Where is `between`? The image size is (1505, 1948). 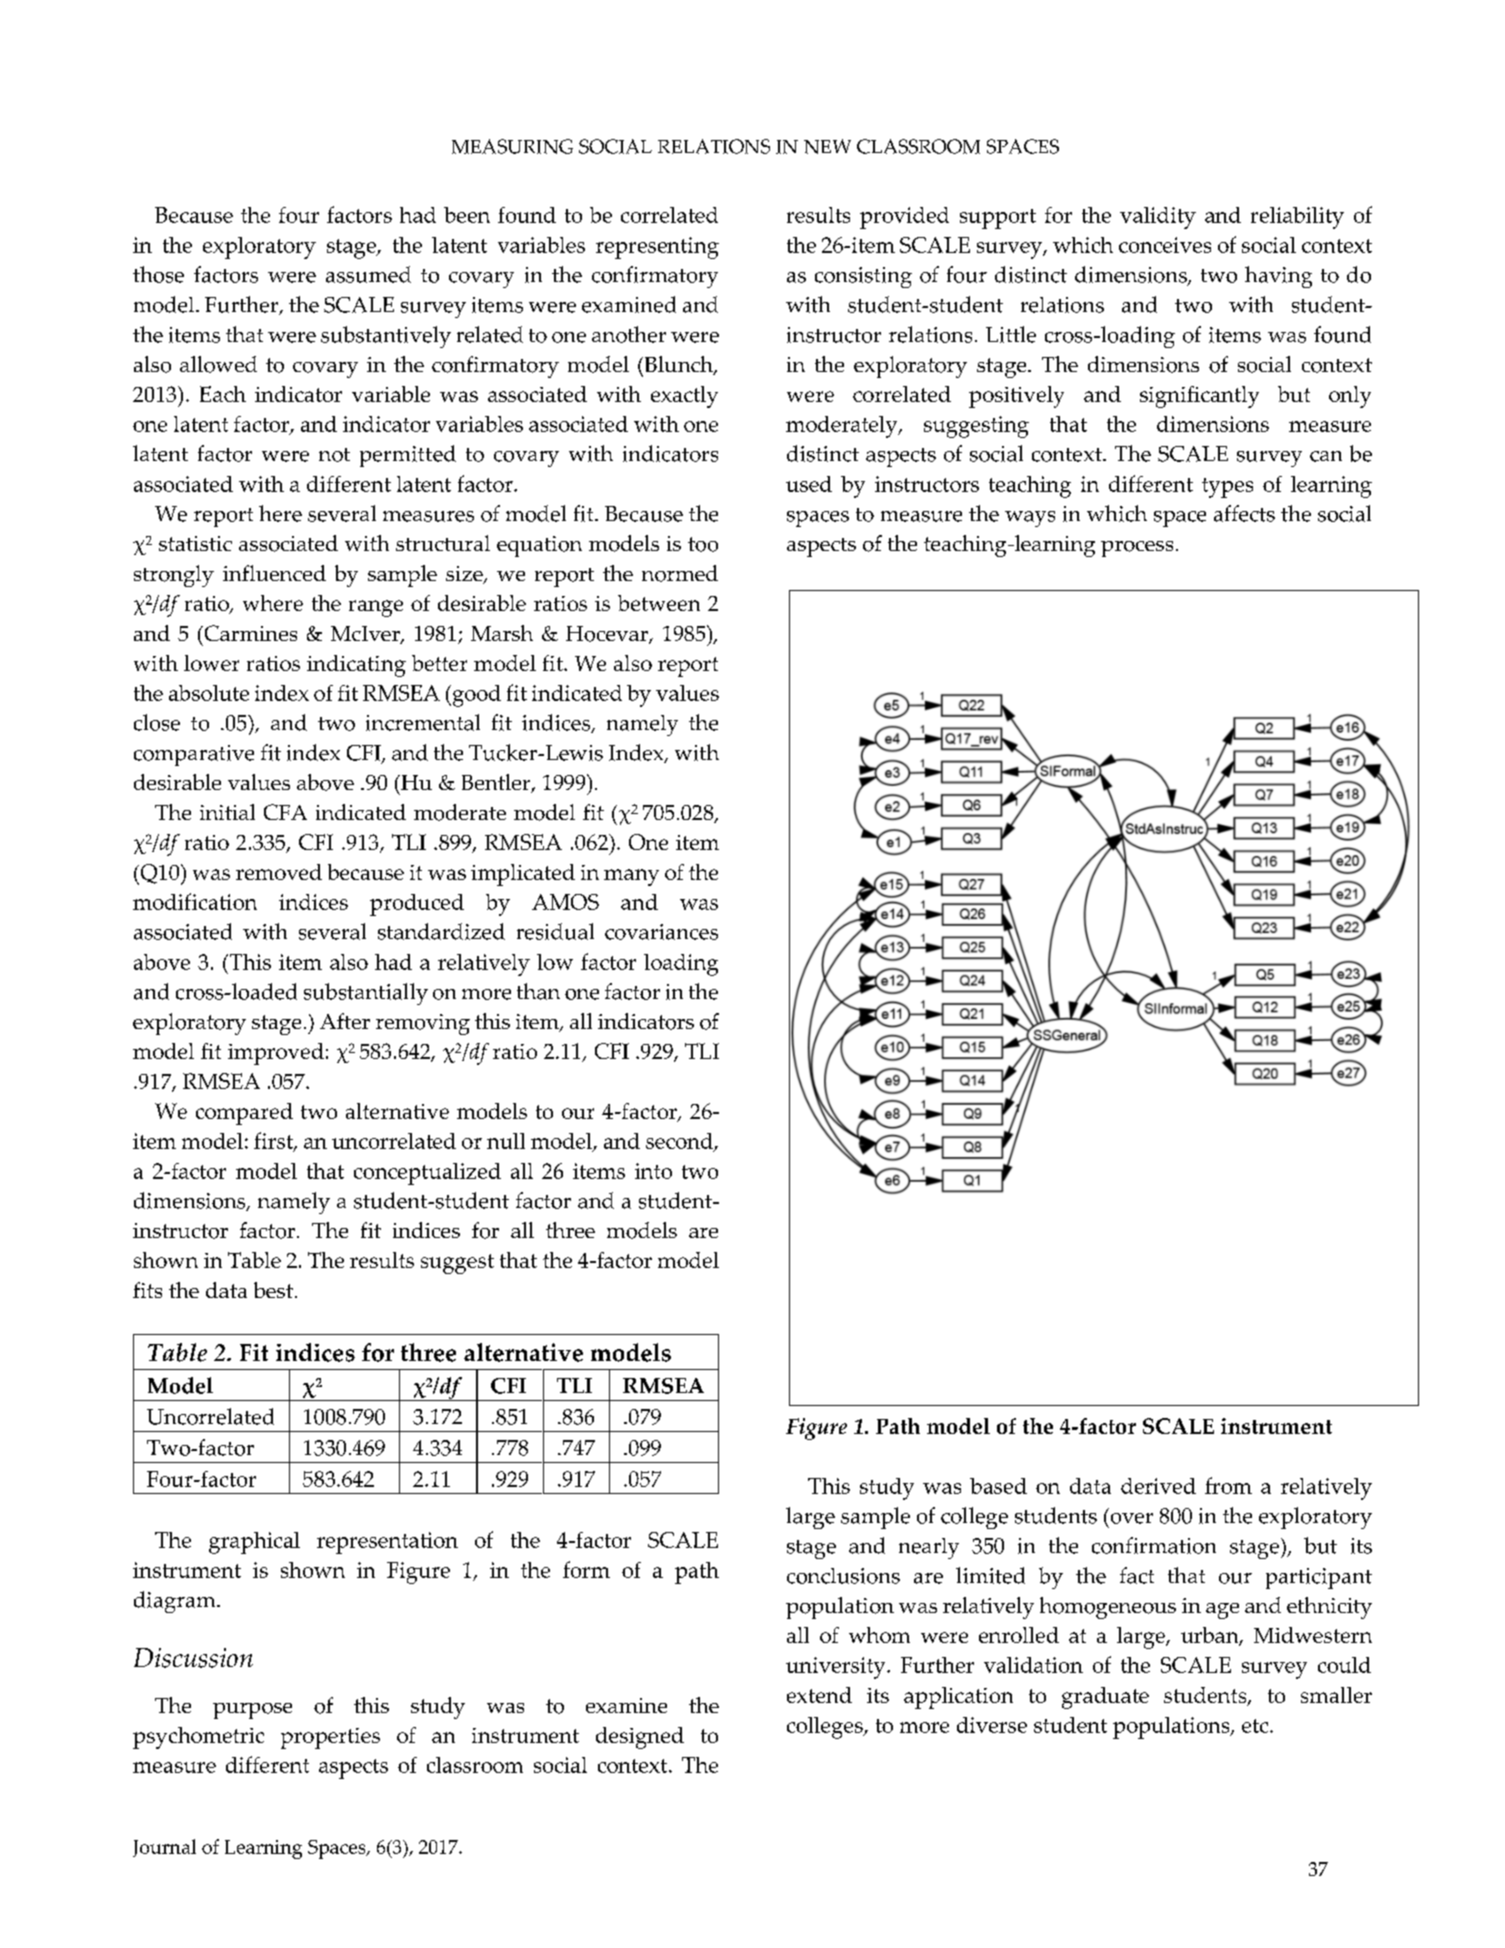
between is located at coordinates (659, 603).
